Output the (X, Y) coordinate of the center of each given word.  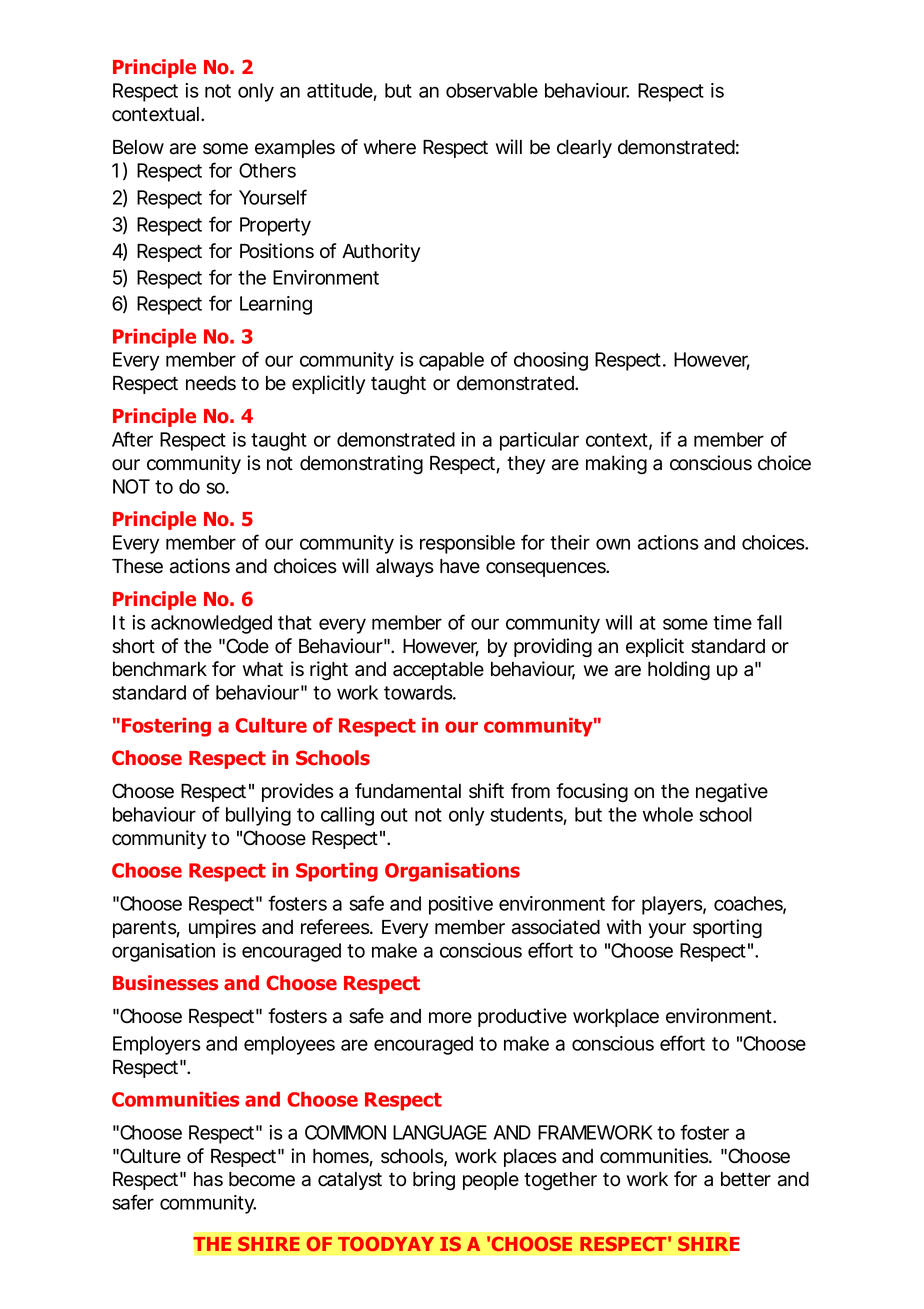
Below (138, 147)
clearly (584, 149)
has (208, 1179)
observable (492, 90)
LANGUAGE (440, 1132)
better (746, 1179)
